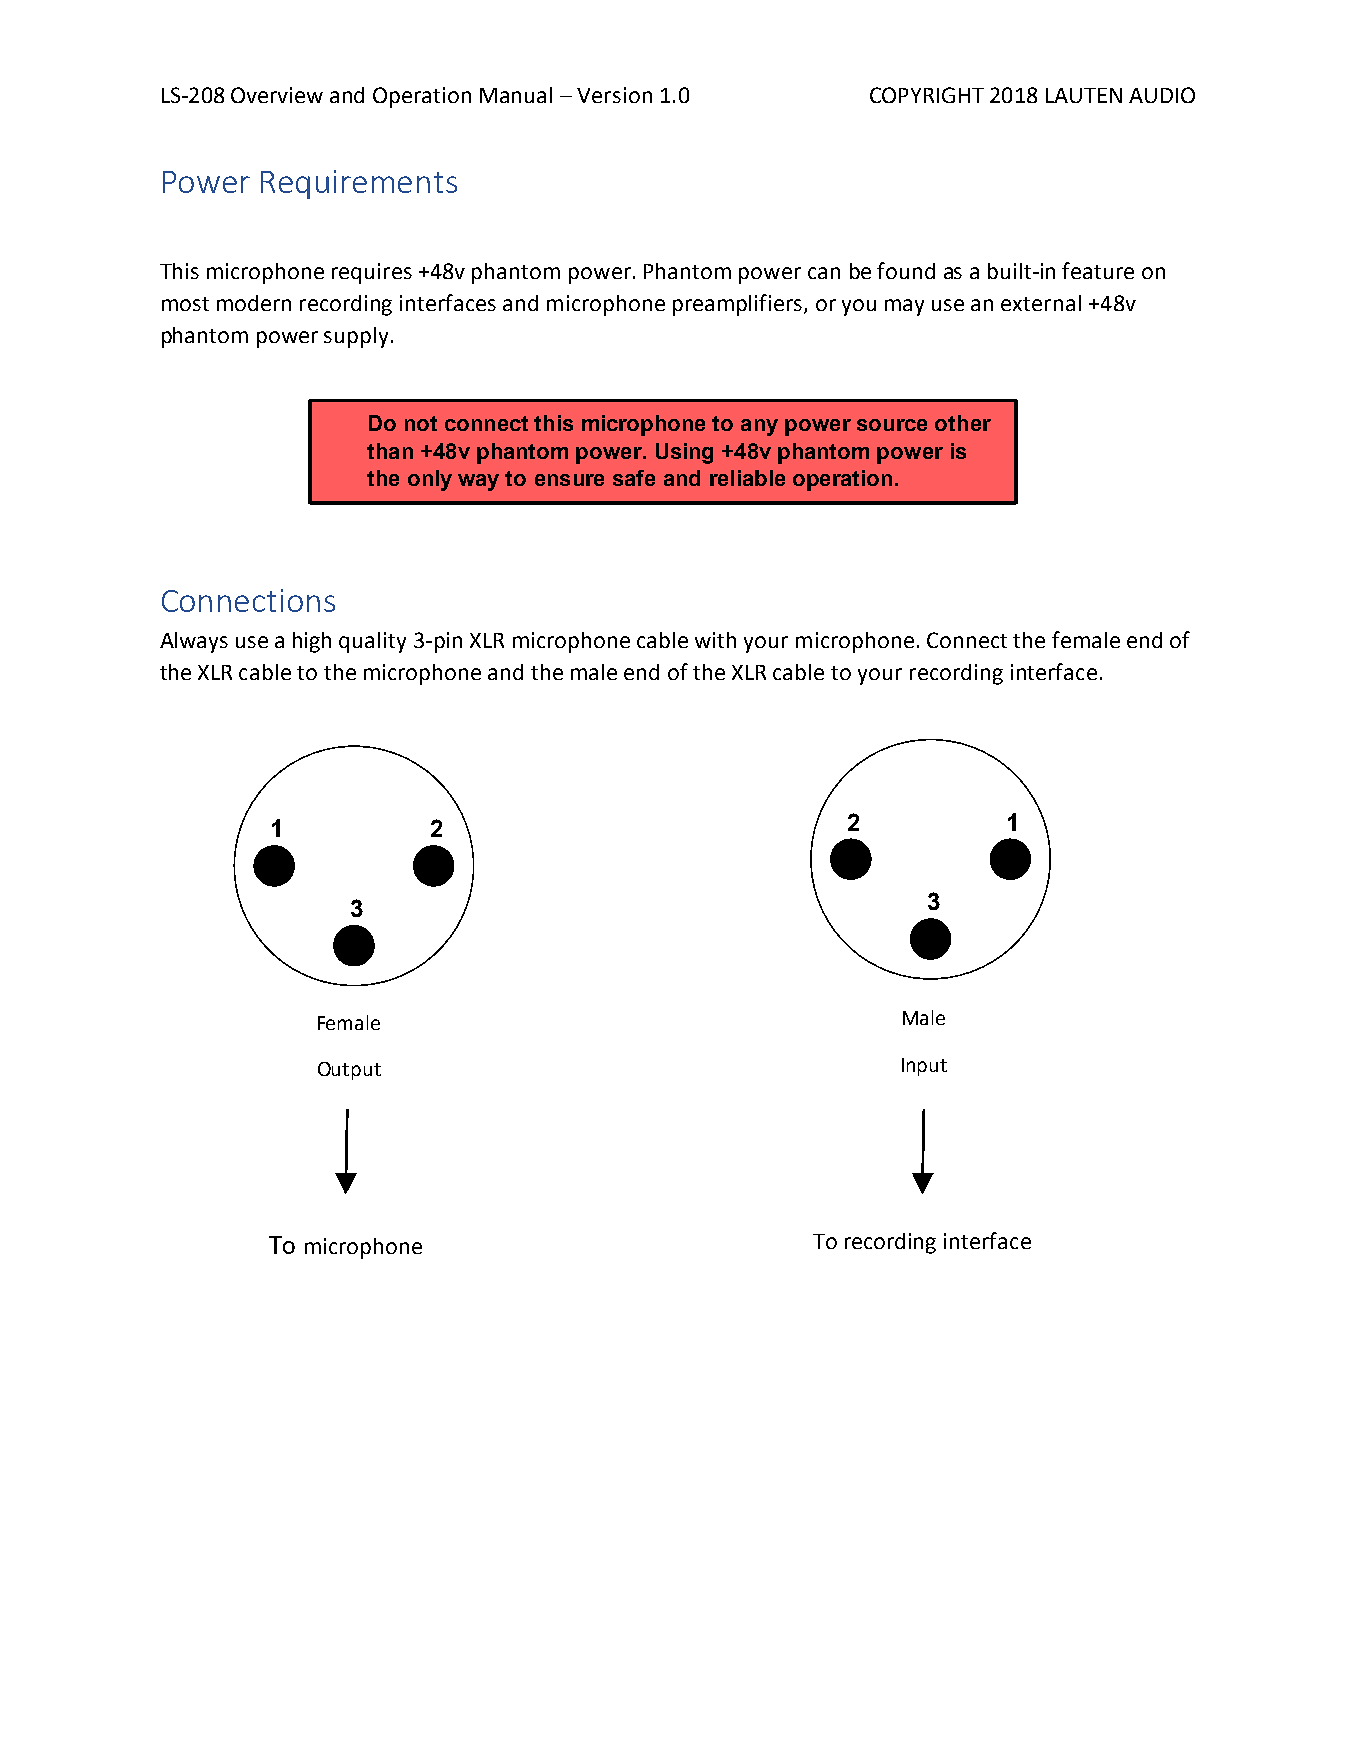 This screenshot has width=1356, height=1755. Describe the element at coordinates (1162, 95) in the screenshot. I see `AUDIO` at that location.
